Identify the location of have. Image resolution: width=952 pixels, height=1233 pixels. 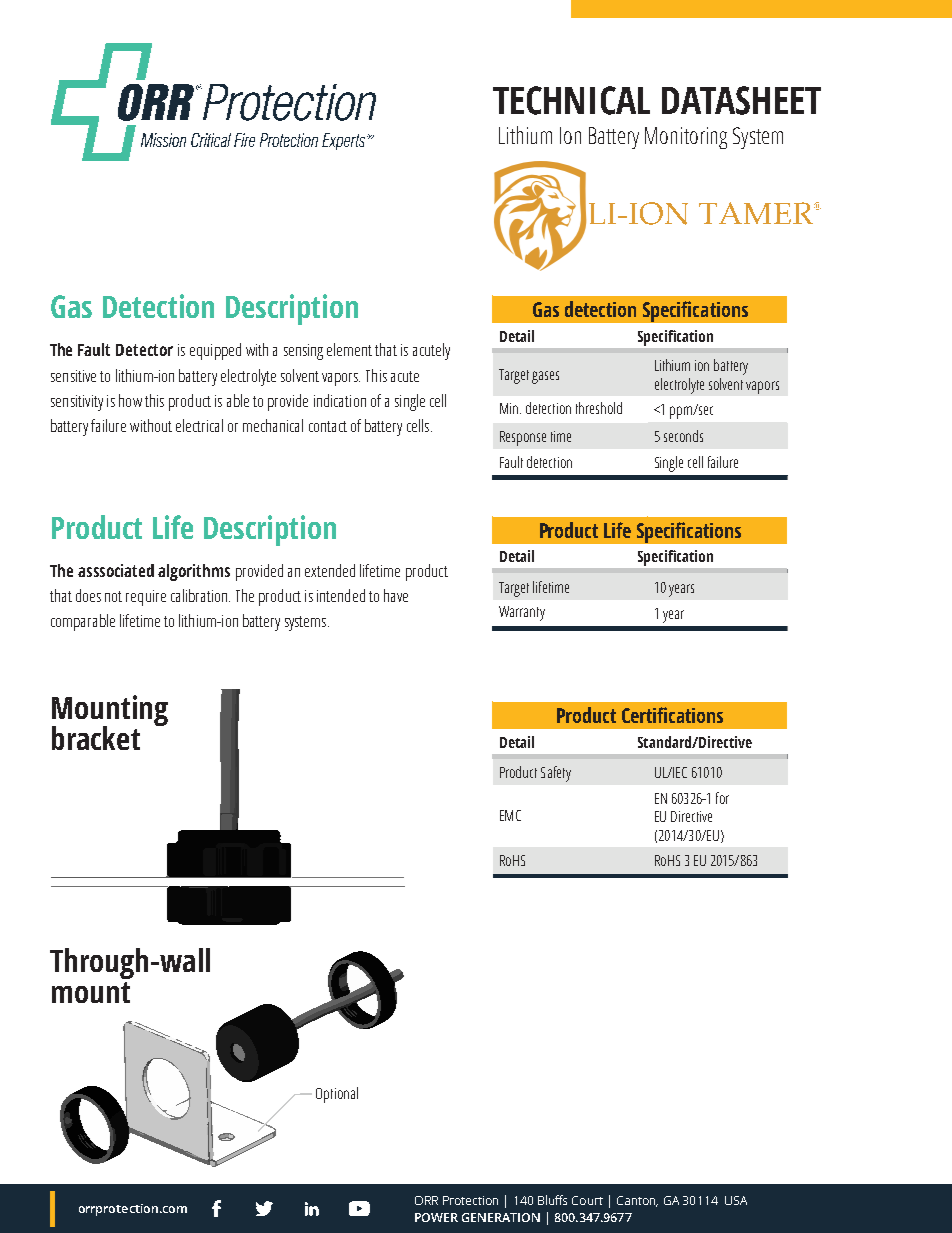
(396, 595).
